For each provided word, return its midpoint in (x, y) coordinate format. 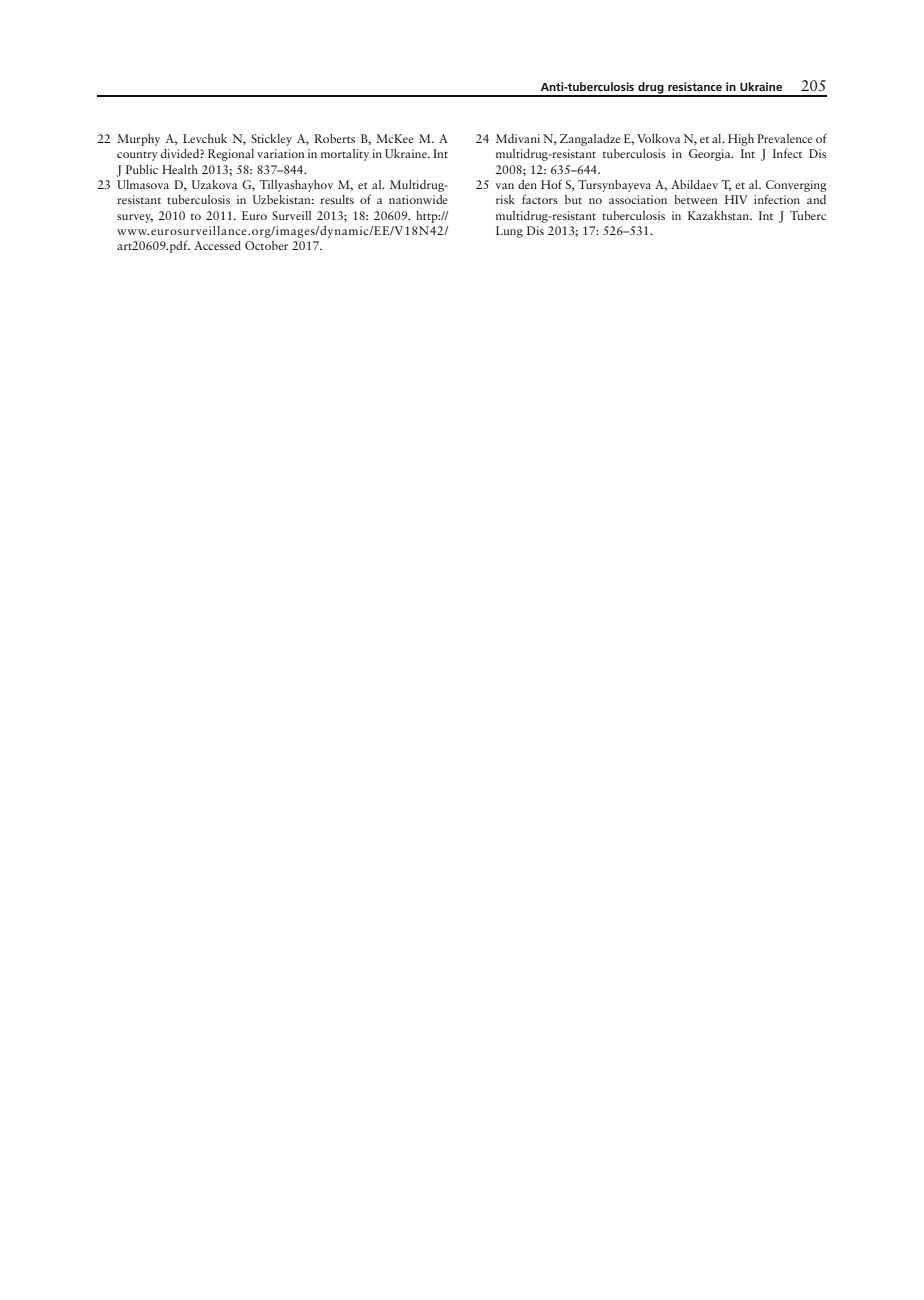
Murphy (138, 140)
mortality (345, 155)
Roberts (334, 138)
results (337, 199)
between (695, 199)
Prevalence (785, 138)
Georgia (711, 155)
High (741, 140)
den (527, 184)
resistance (695, 86)
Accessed (217, 245)
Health (180, 169)
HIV (736, 199)
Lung (509, 232)
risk (505, 199)
